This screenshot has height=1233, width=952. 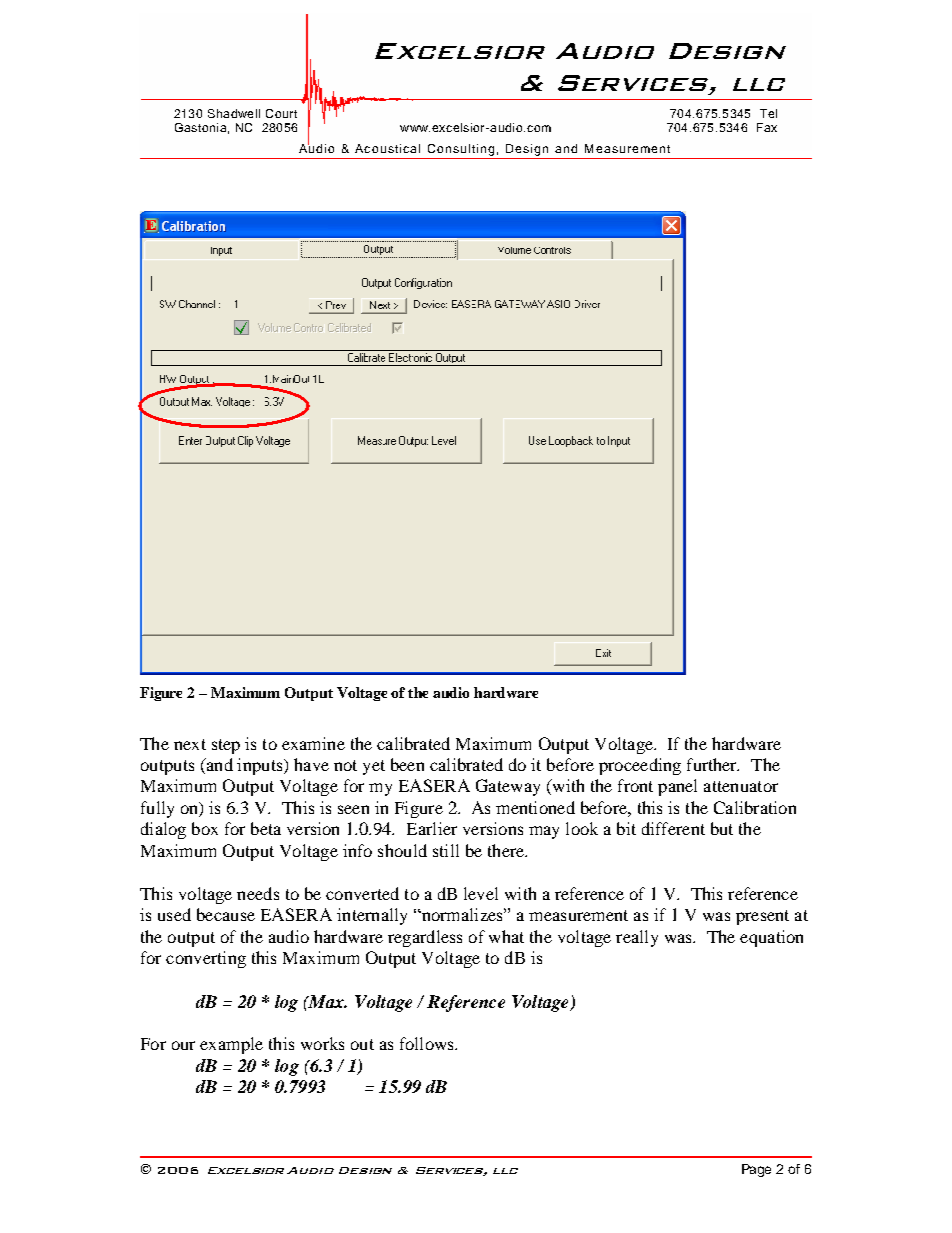 What do you see at coordinates (231, 1045) in the screenshot?
I see `example` at bounding box center [231, 1045].
